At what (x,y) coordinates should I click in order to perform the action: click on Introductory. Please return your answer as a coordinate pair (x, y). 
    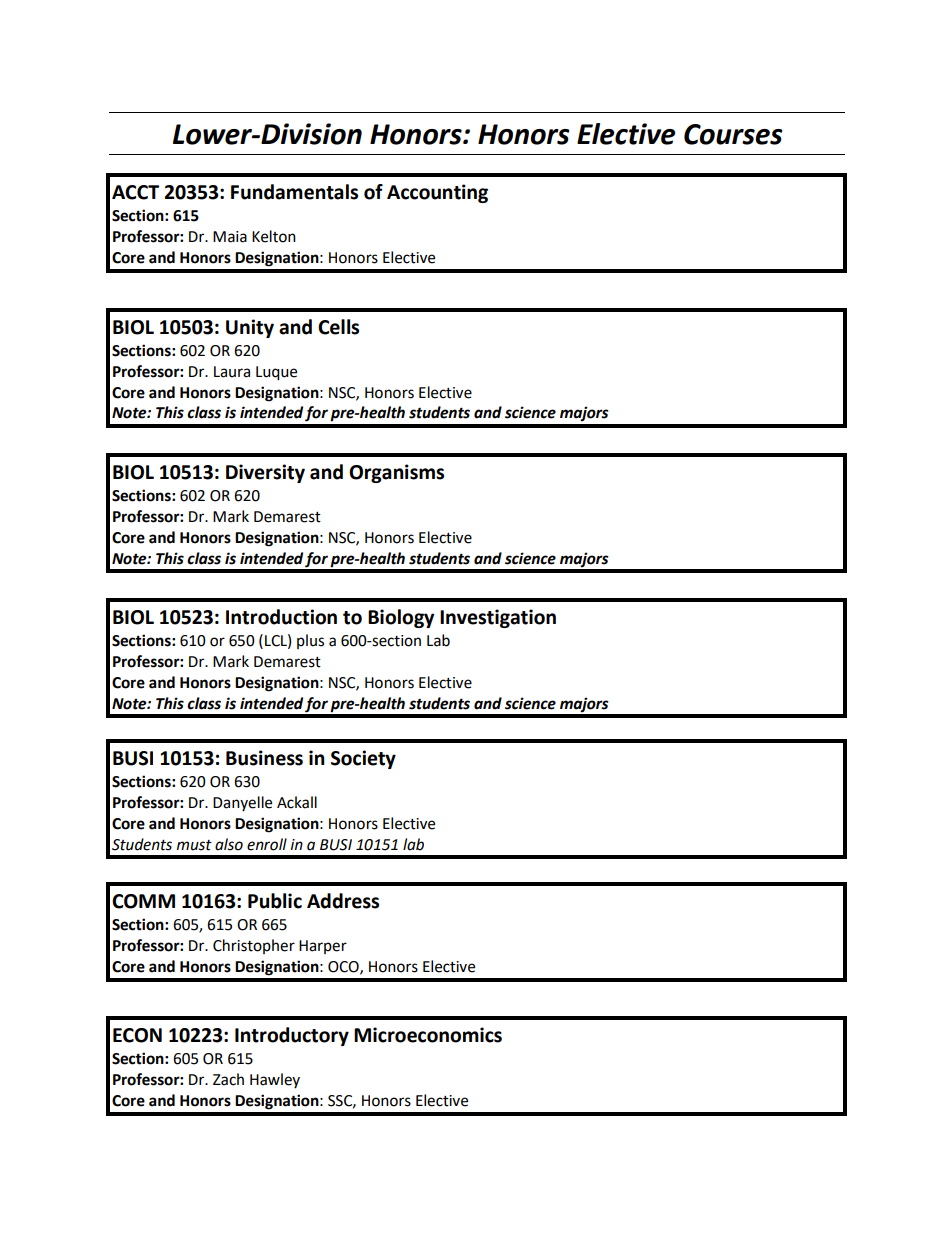
    Looking at the image, I should click on (292, 1036).
